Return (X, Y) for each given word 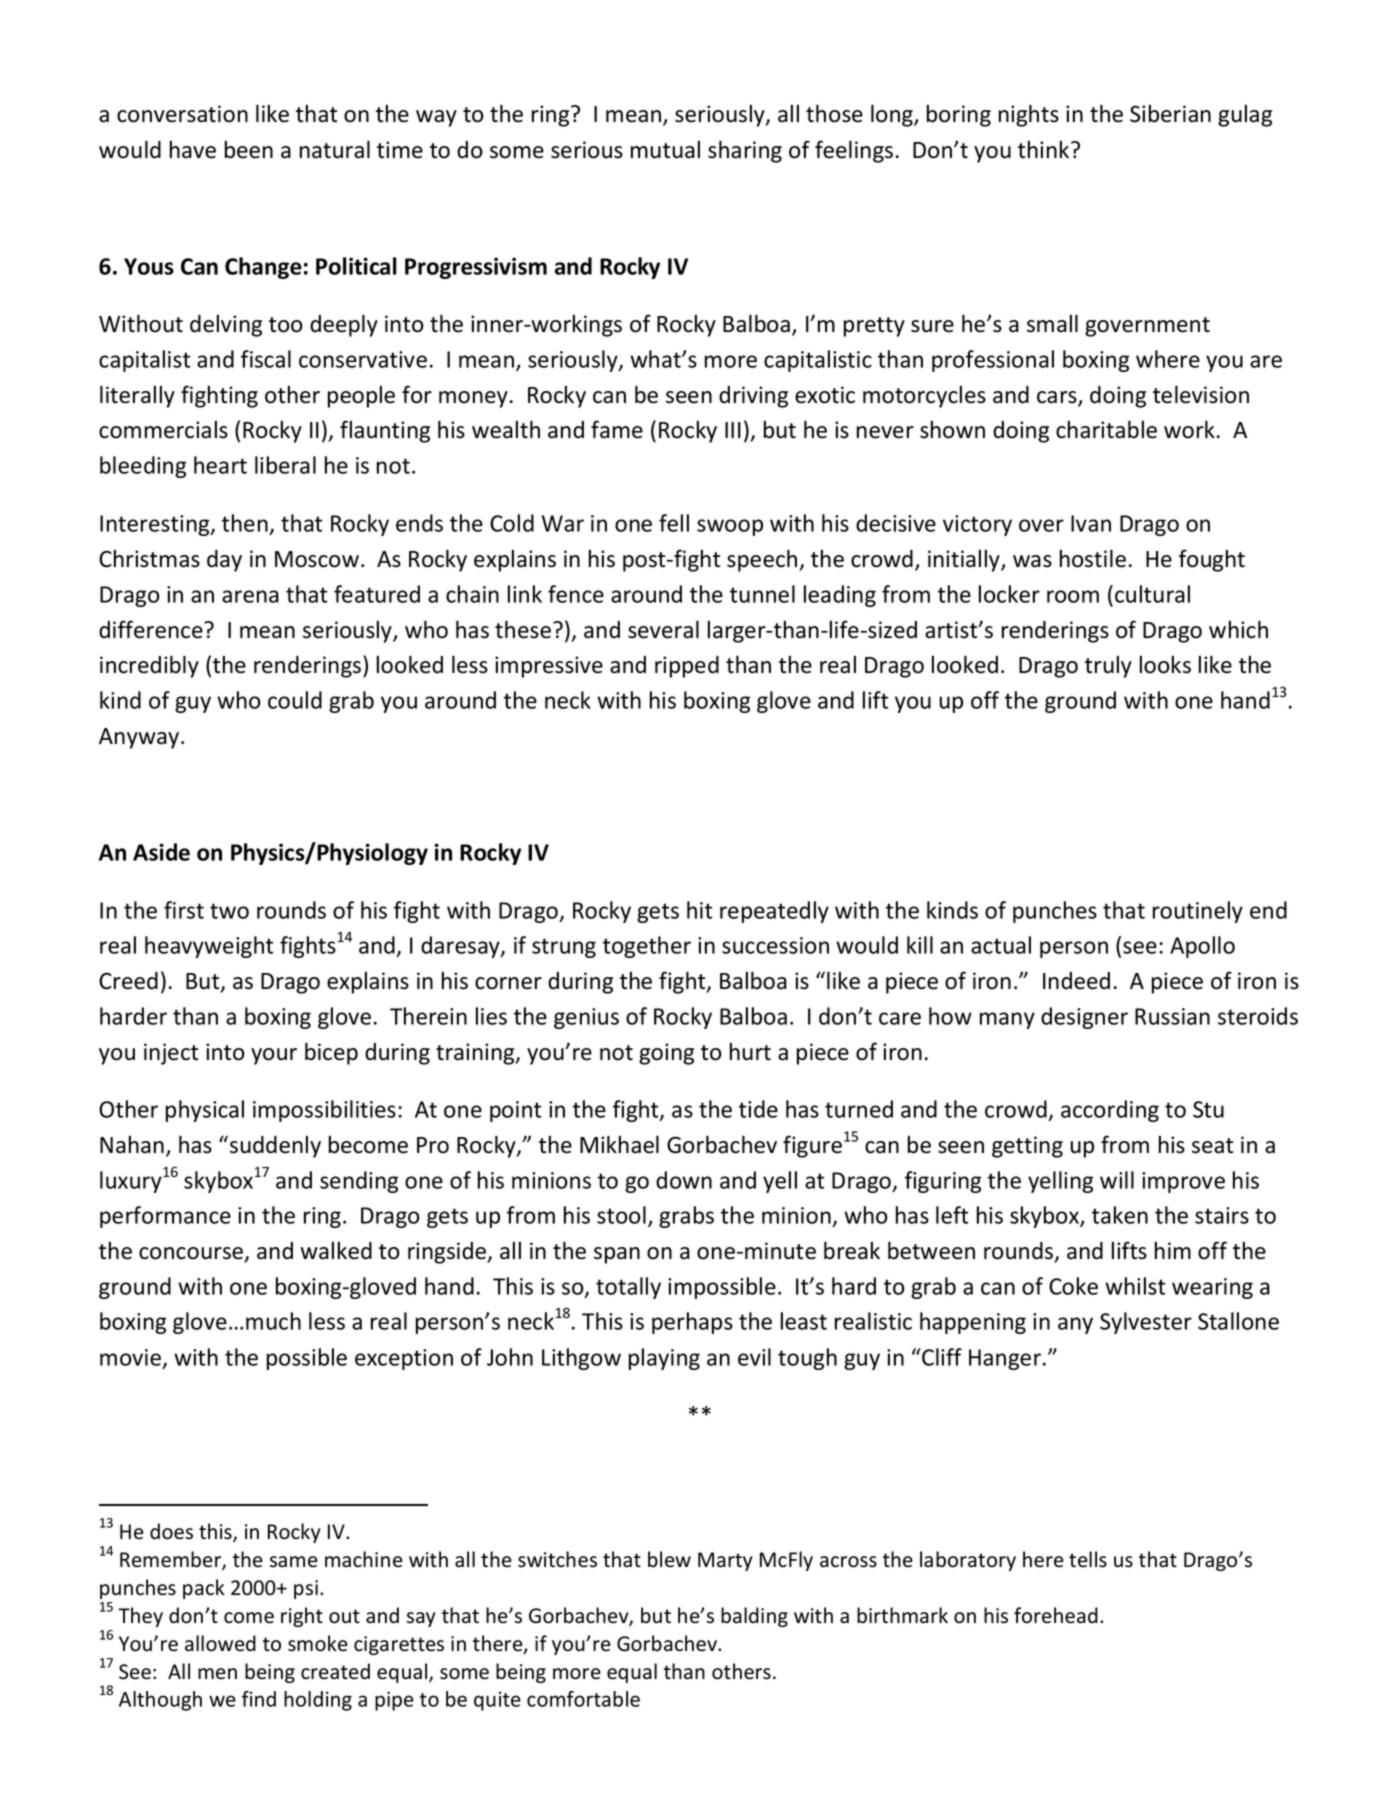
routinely (1198, 912)
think (1045, 150)
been (249, 150)
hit (699, 910)
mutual (665, 150)
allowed (220, 1643)
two (229, 911)
